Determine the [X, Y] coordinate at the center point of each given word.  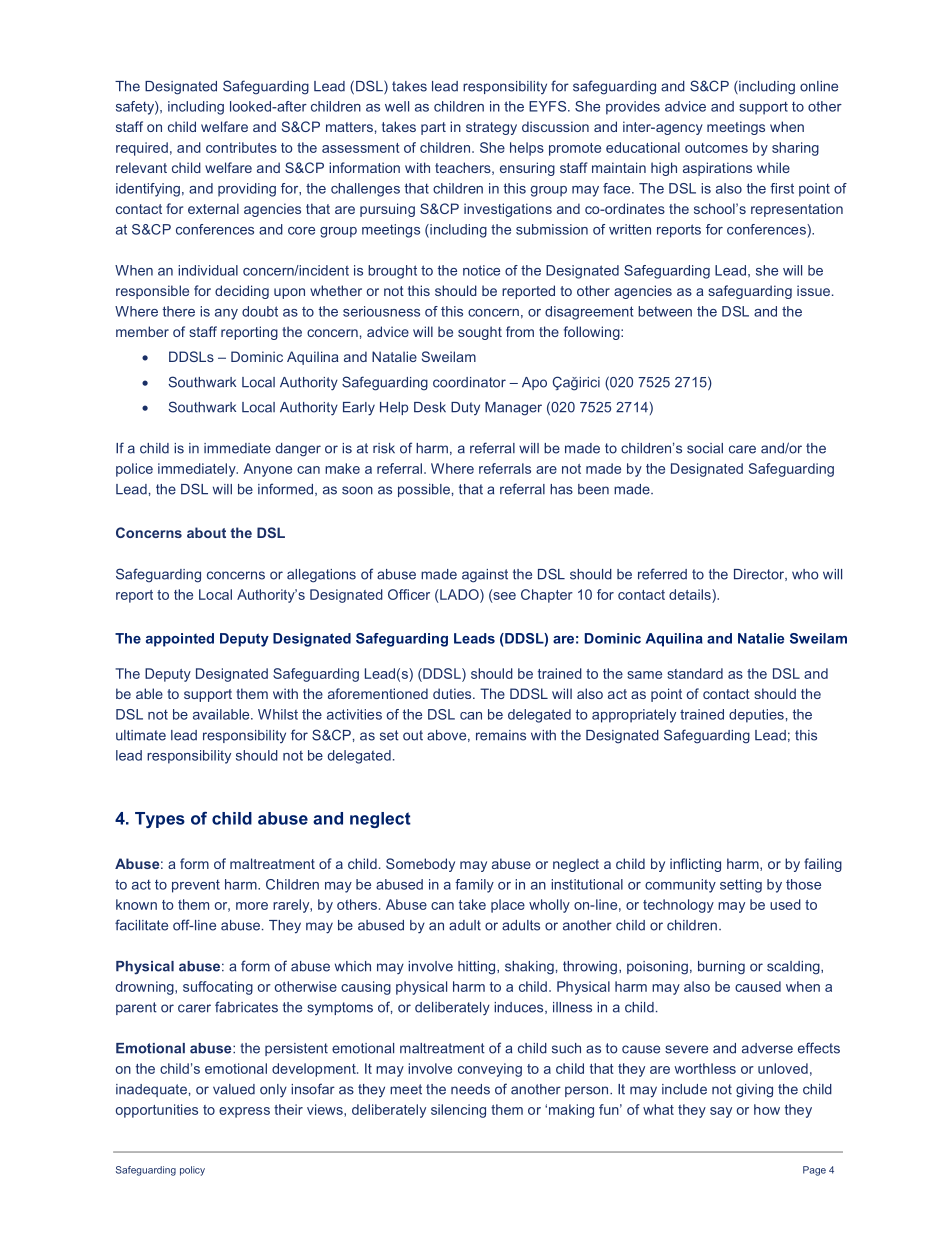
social [705, 448]
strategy [491, 128]
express [244, 1112]
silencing [458, 1111]
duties [453, 693]
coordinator [469, 382]
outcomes [716, 148]
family [474, 886]
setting [741, 886]
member [142, 331]
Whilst [278, 714]
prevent [196, 886]
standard [695, 673]
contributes [241, 147]
